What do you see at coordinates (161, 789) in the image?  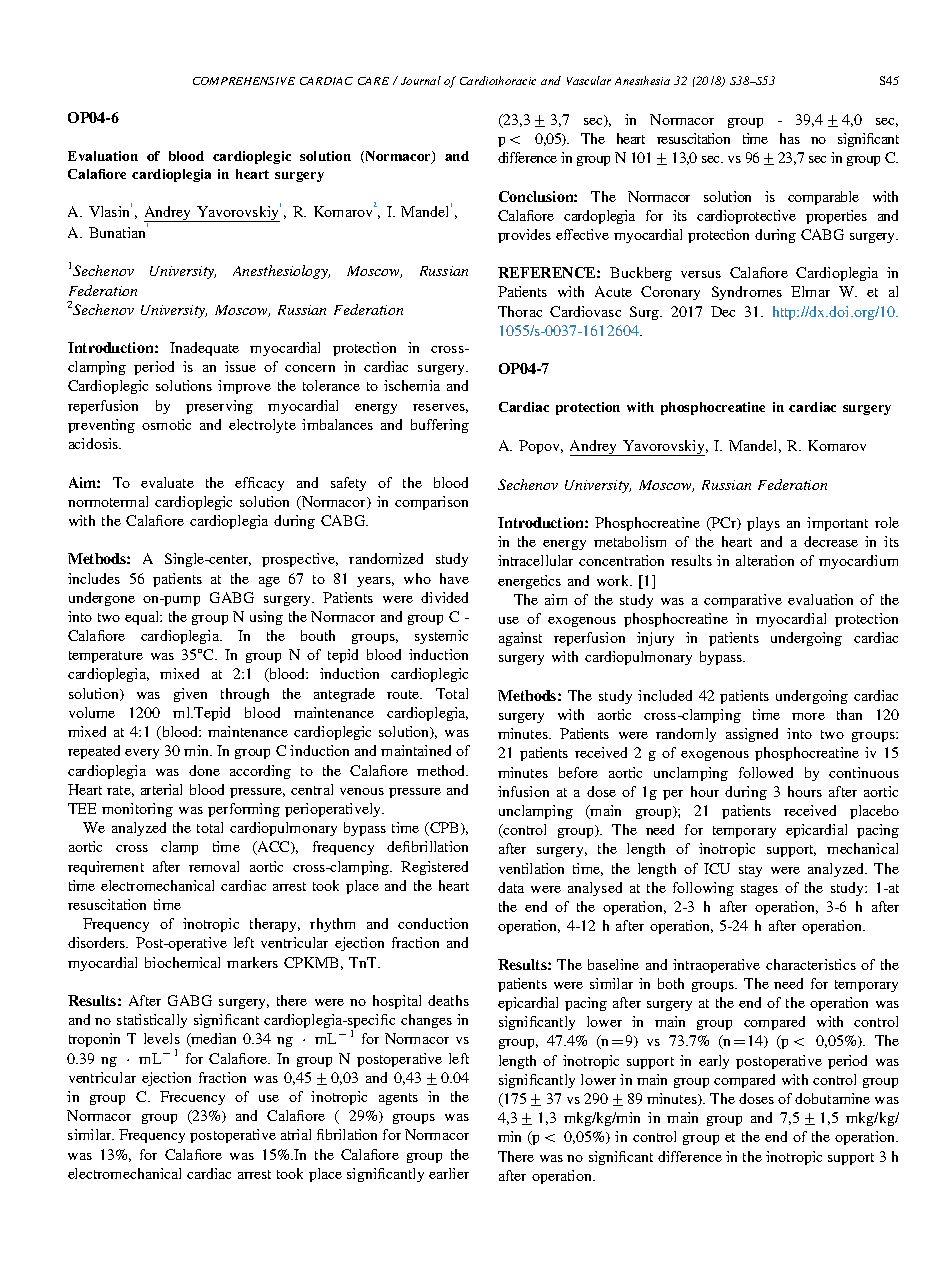 I see `arterial` at bounding box center [161, 789].
